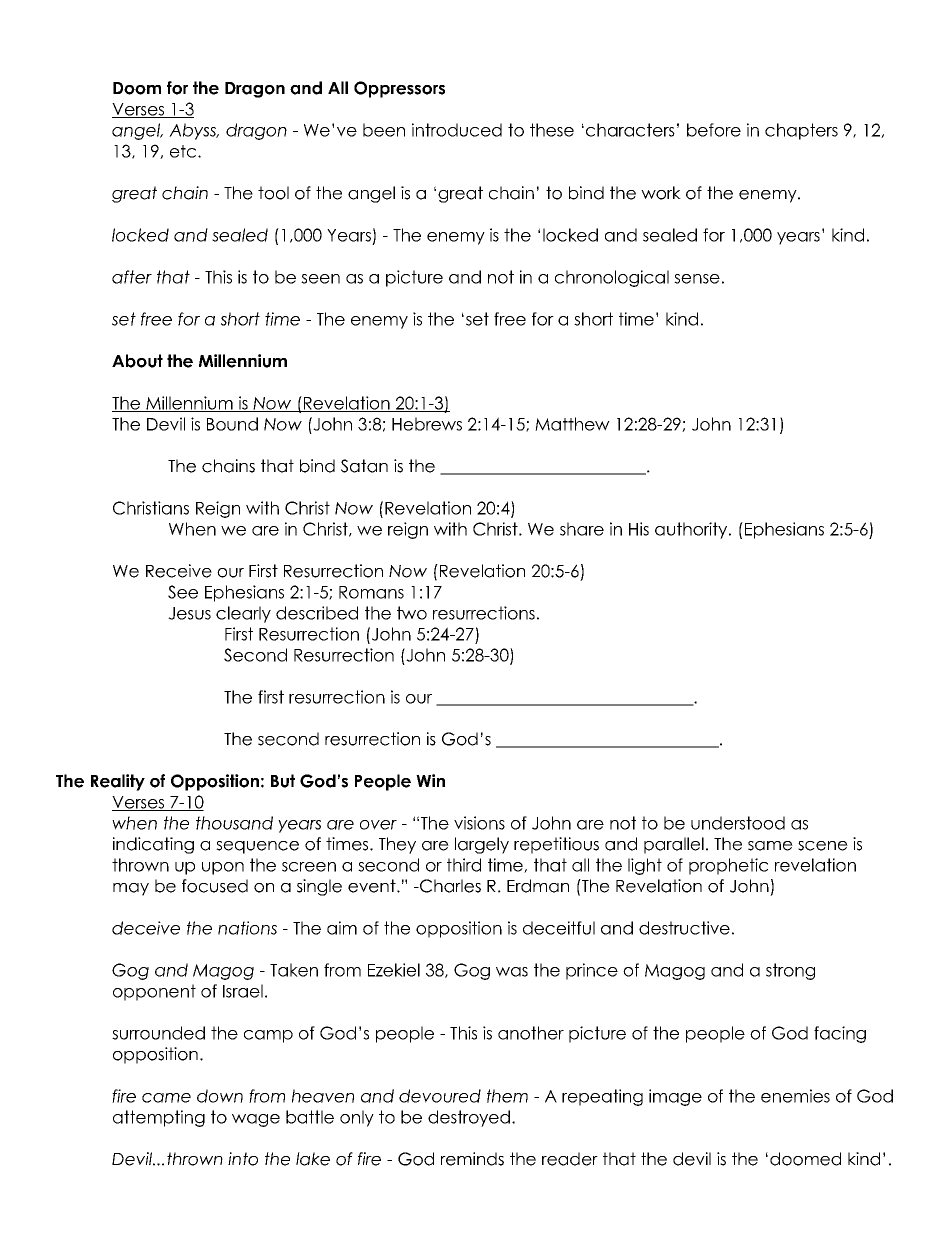 This page has height=1233, width=952. Describe the element at coordinates (479, 823) in the page. I see `visions` at that location.
